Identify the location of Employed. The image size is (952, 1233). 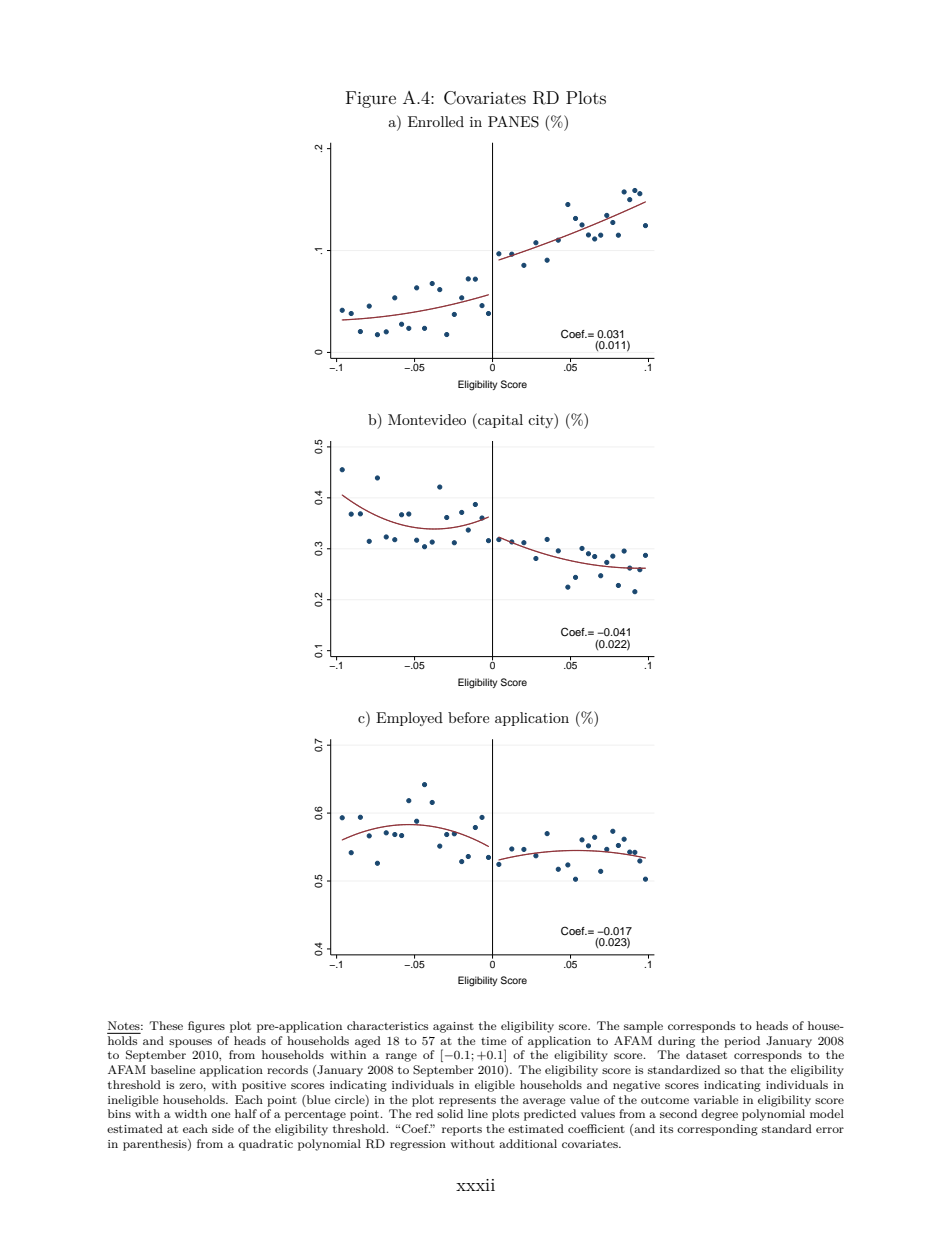
(409, 719).
